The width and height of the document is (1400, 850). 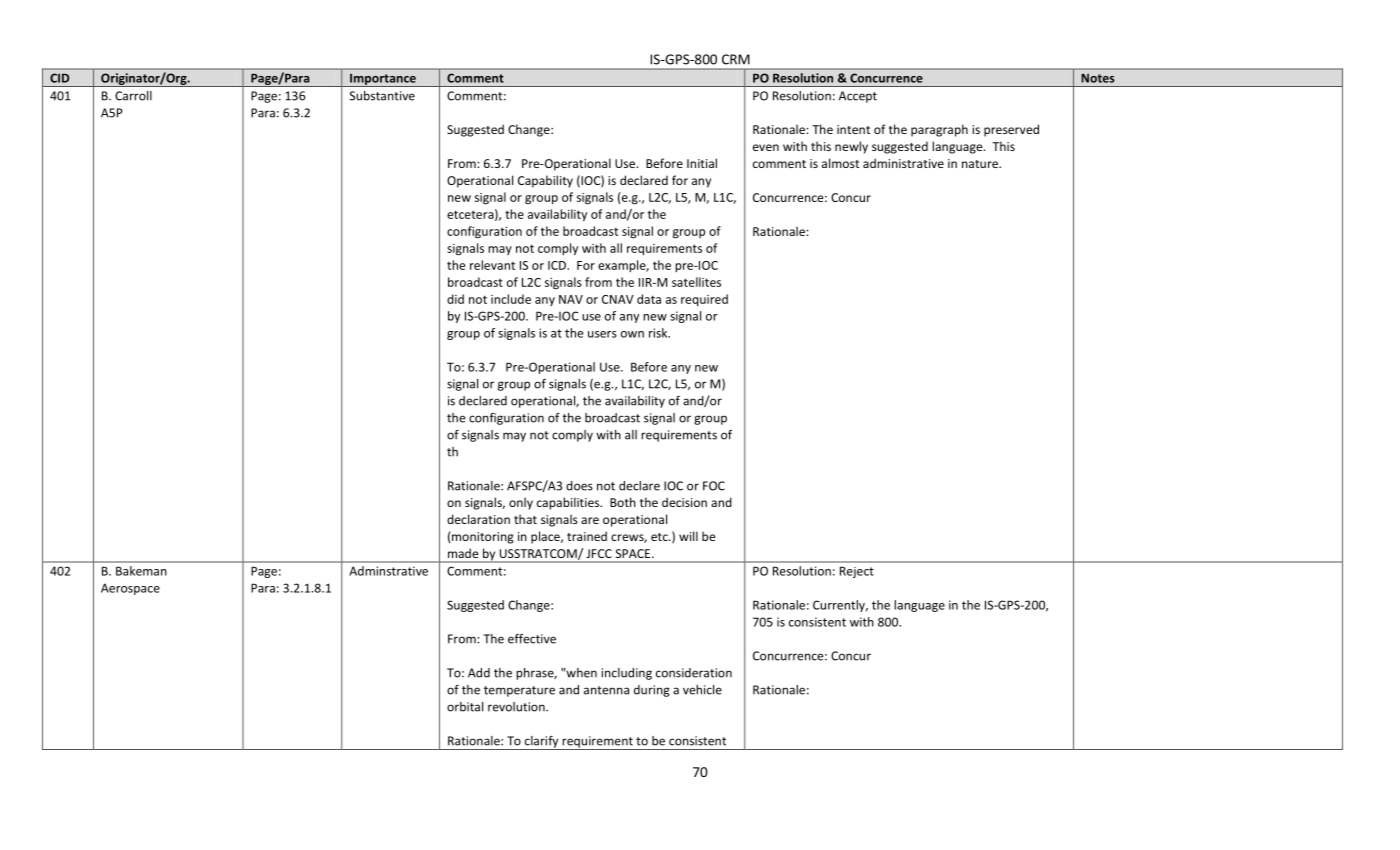 I want to click on orbital, so click(x=465, y=707).
